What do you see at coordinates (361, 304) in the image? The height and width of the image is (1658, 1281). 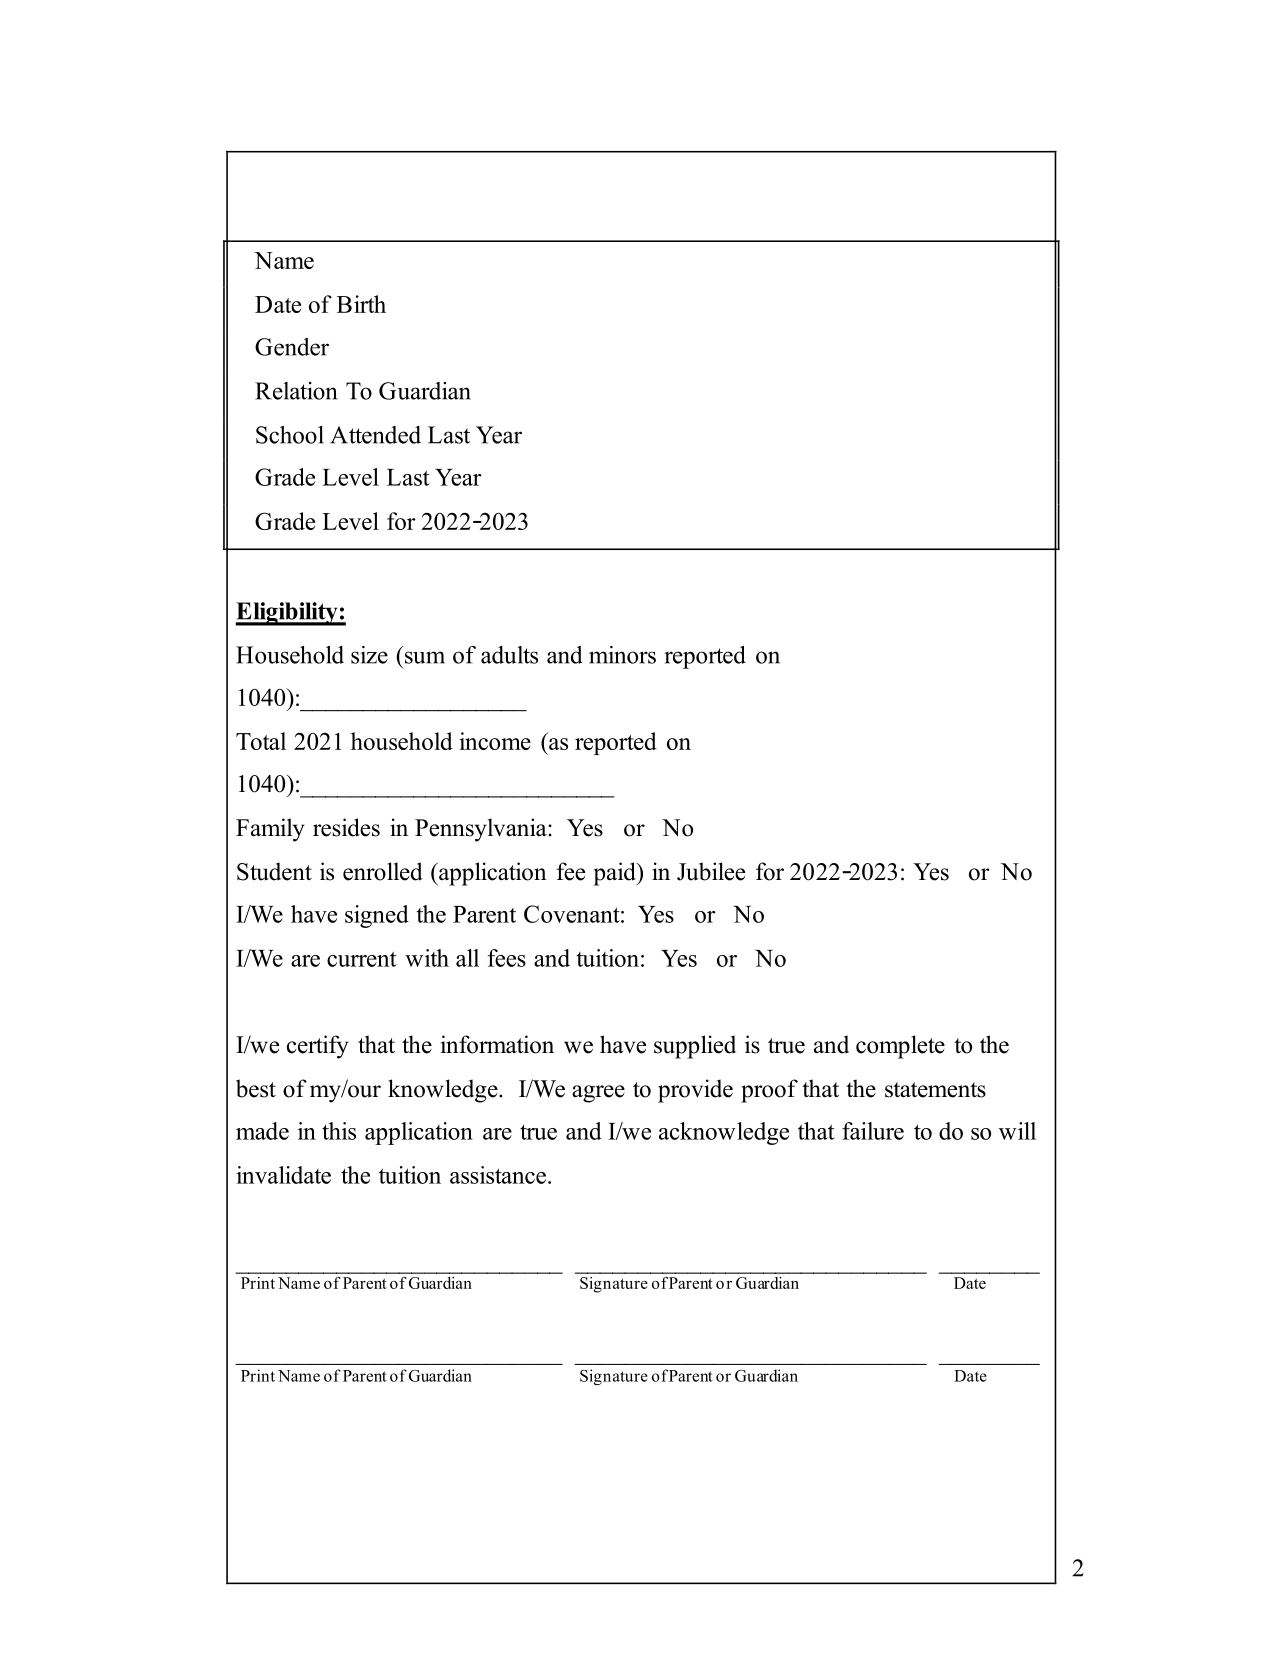 I see `Birth` at bounding box center [361, 304].
